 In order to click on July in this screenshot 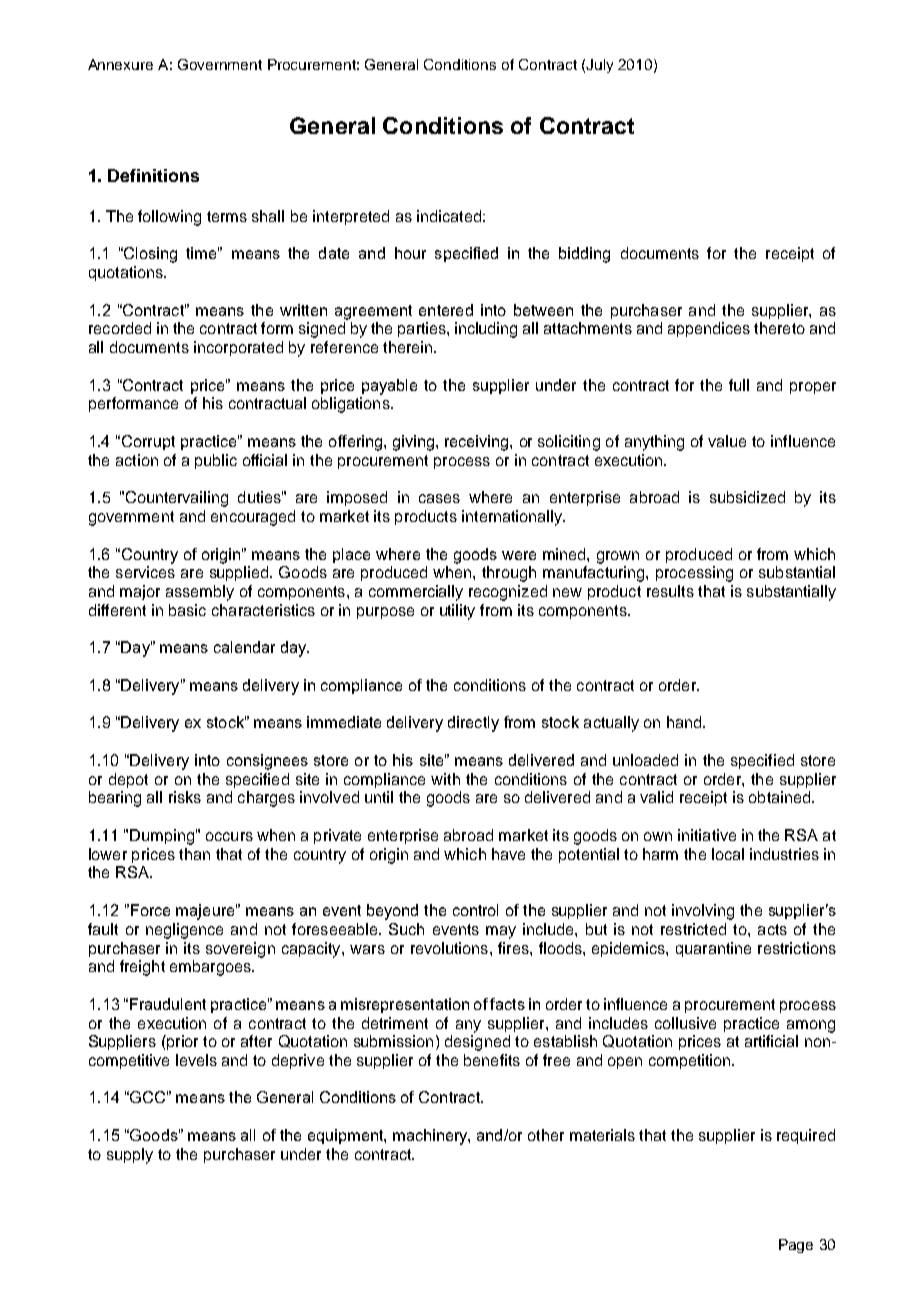, I will do `click(599, 66)`.
